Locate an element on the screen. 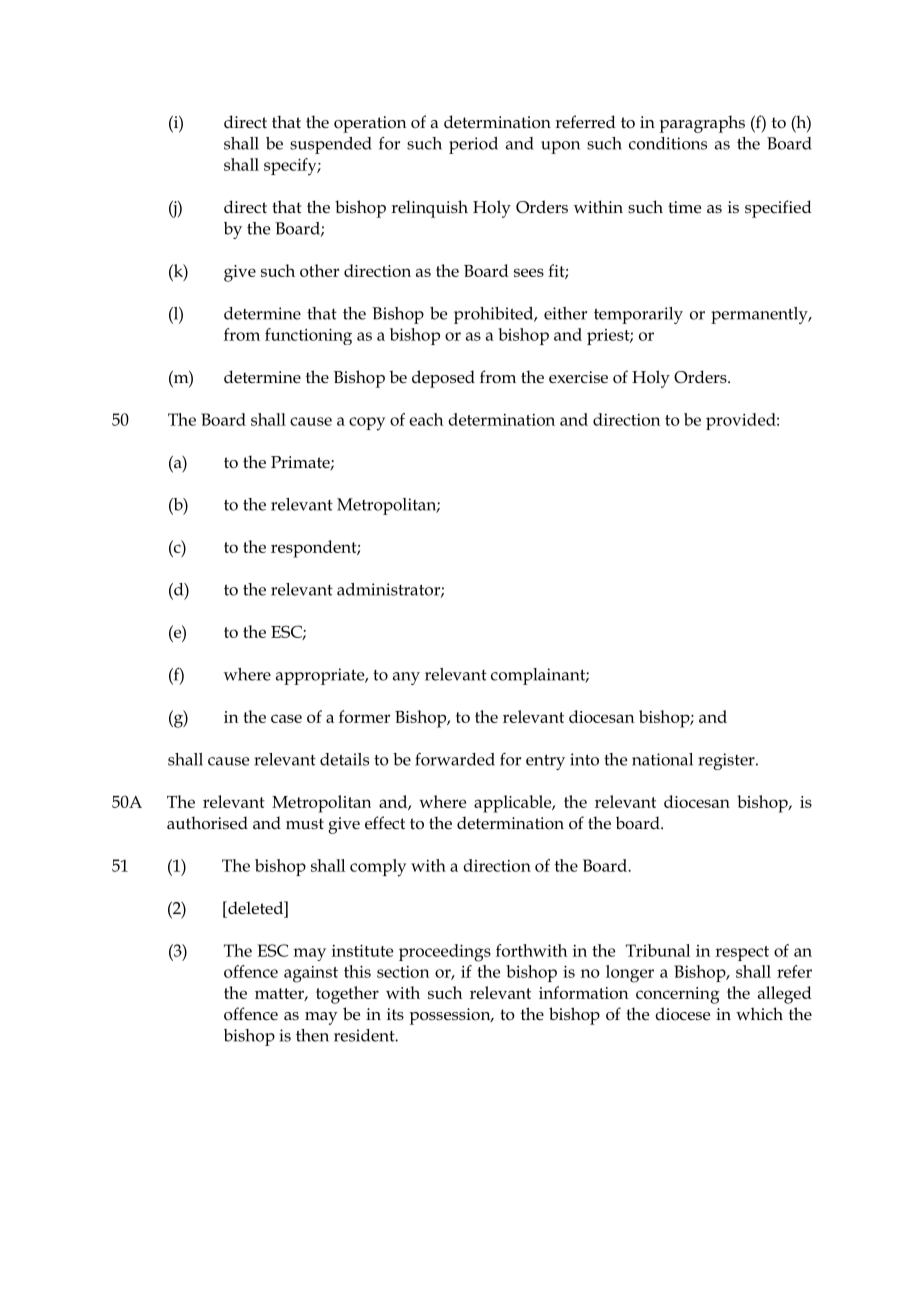 This screenshot has height=1308, width=924. paragraphs is located at coordinates (702, 124).
